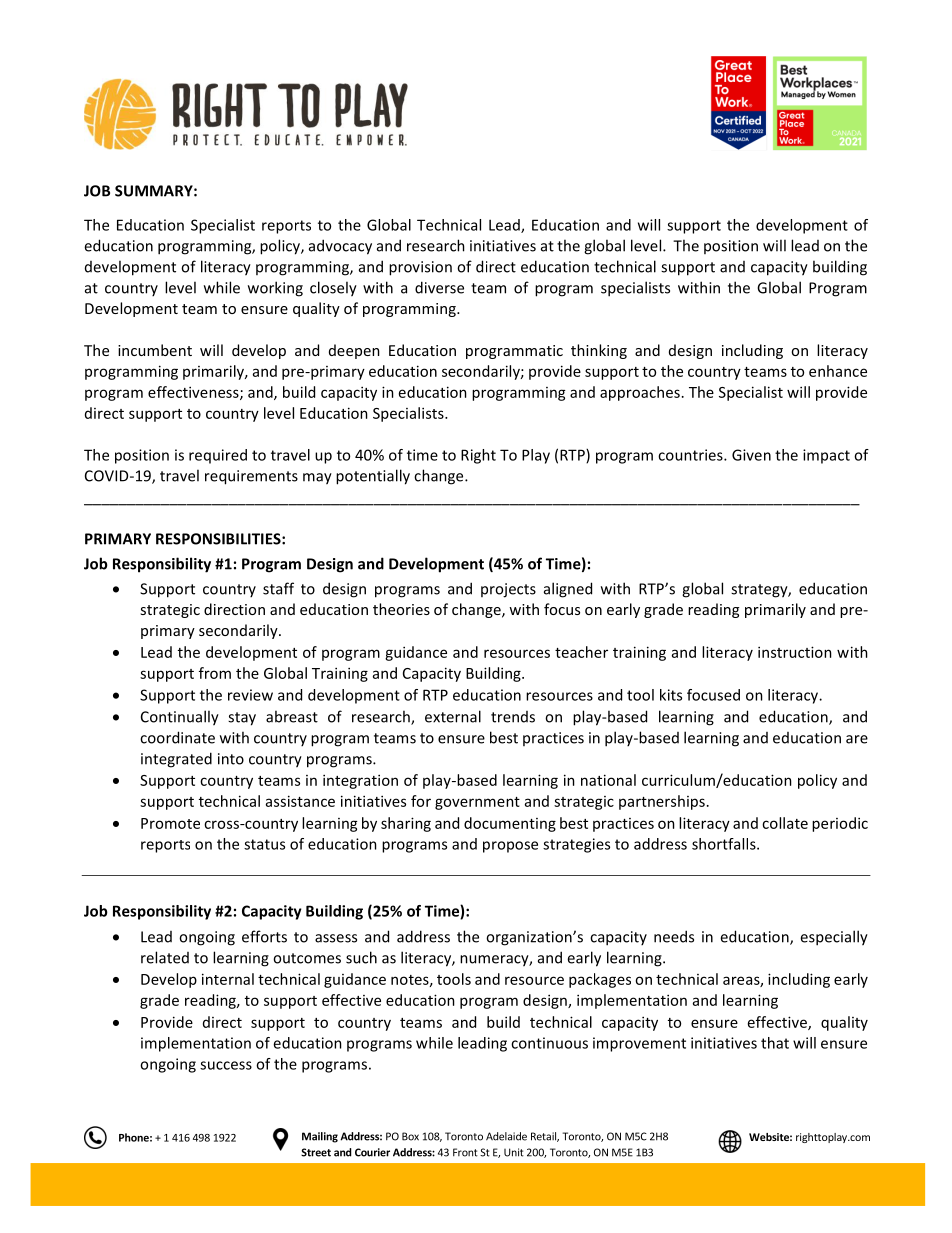 The image size is (952, 1233). What do you see at coordinates (513, 717) in the screenshot?
I see `trends` at bounding box center [513, 717].
